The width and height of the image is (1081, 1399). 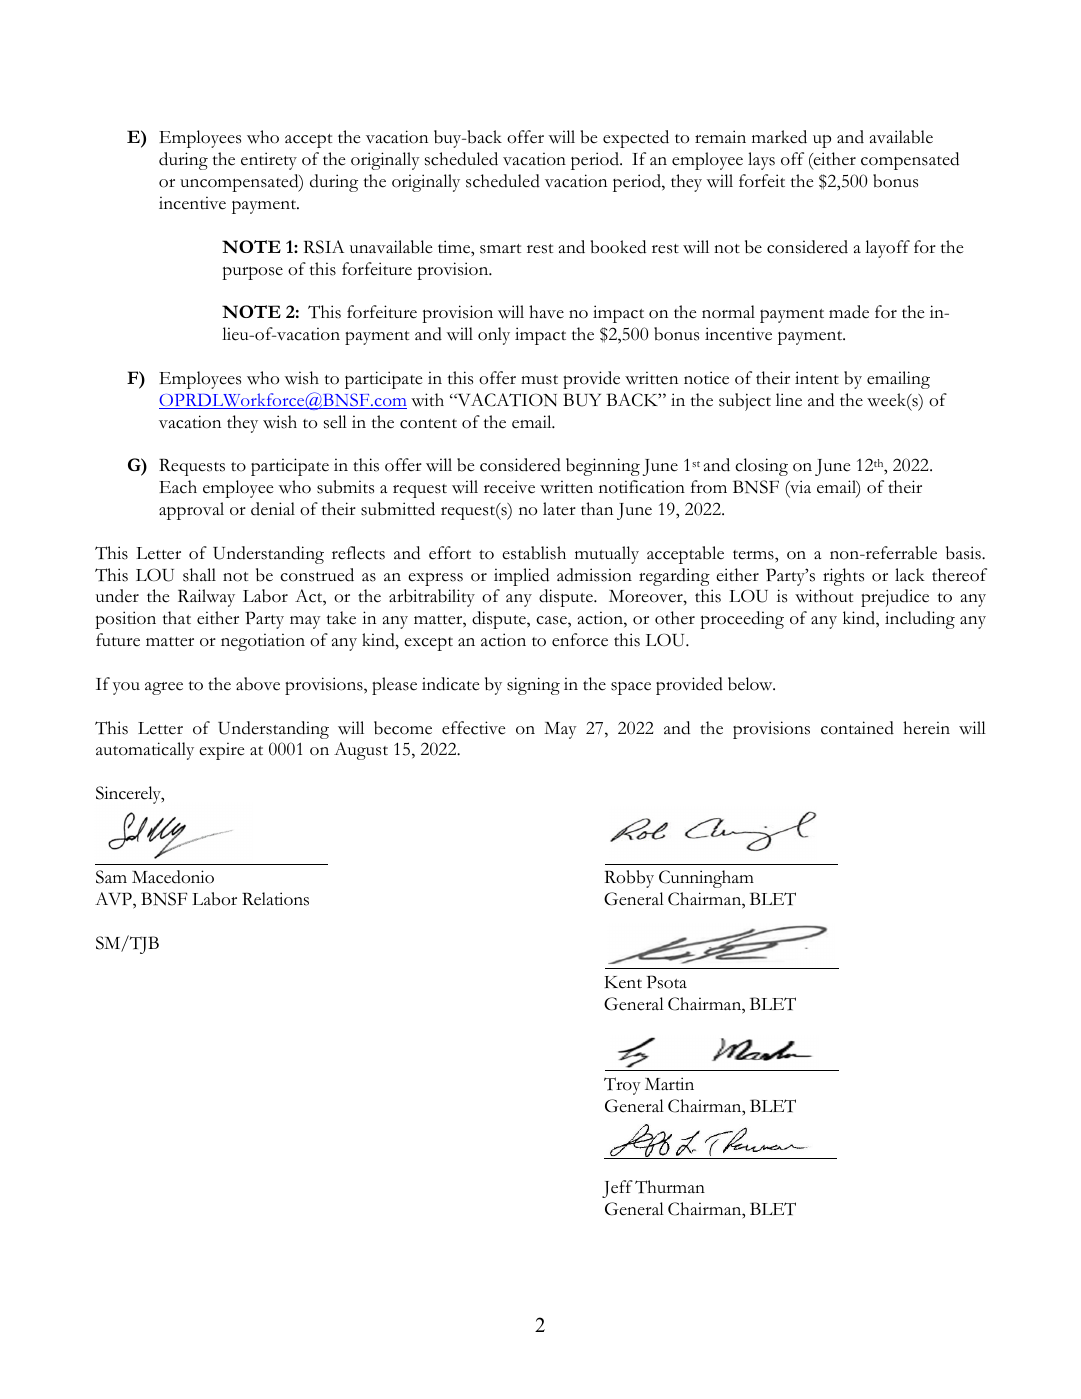 I want to click on entirety, so click(x=269, y=161).
